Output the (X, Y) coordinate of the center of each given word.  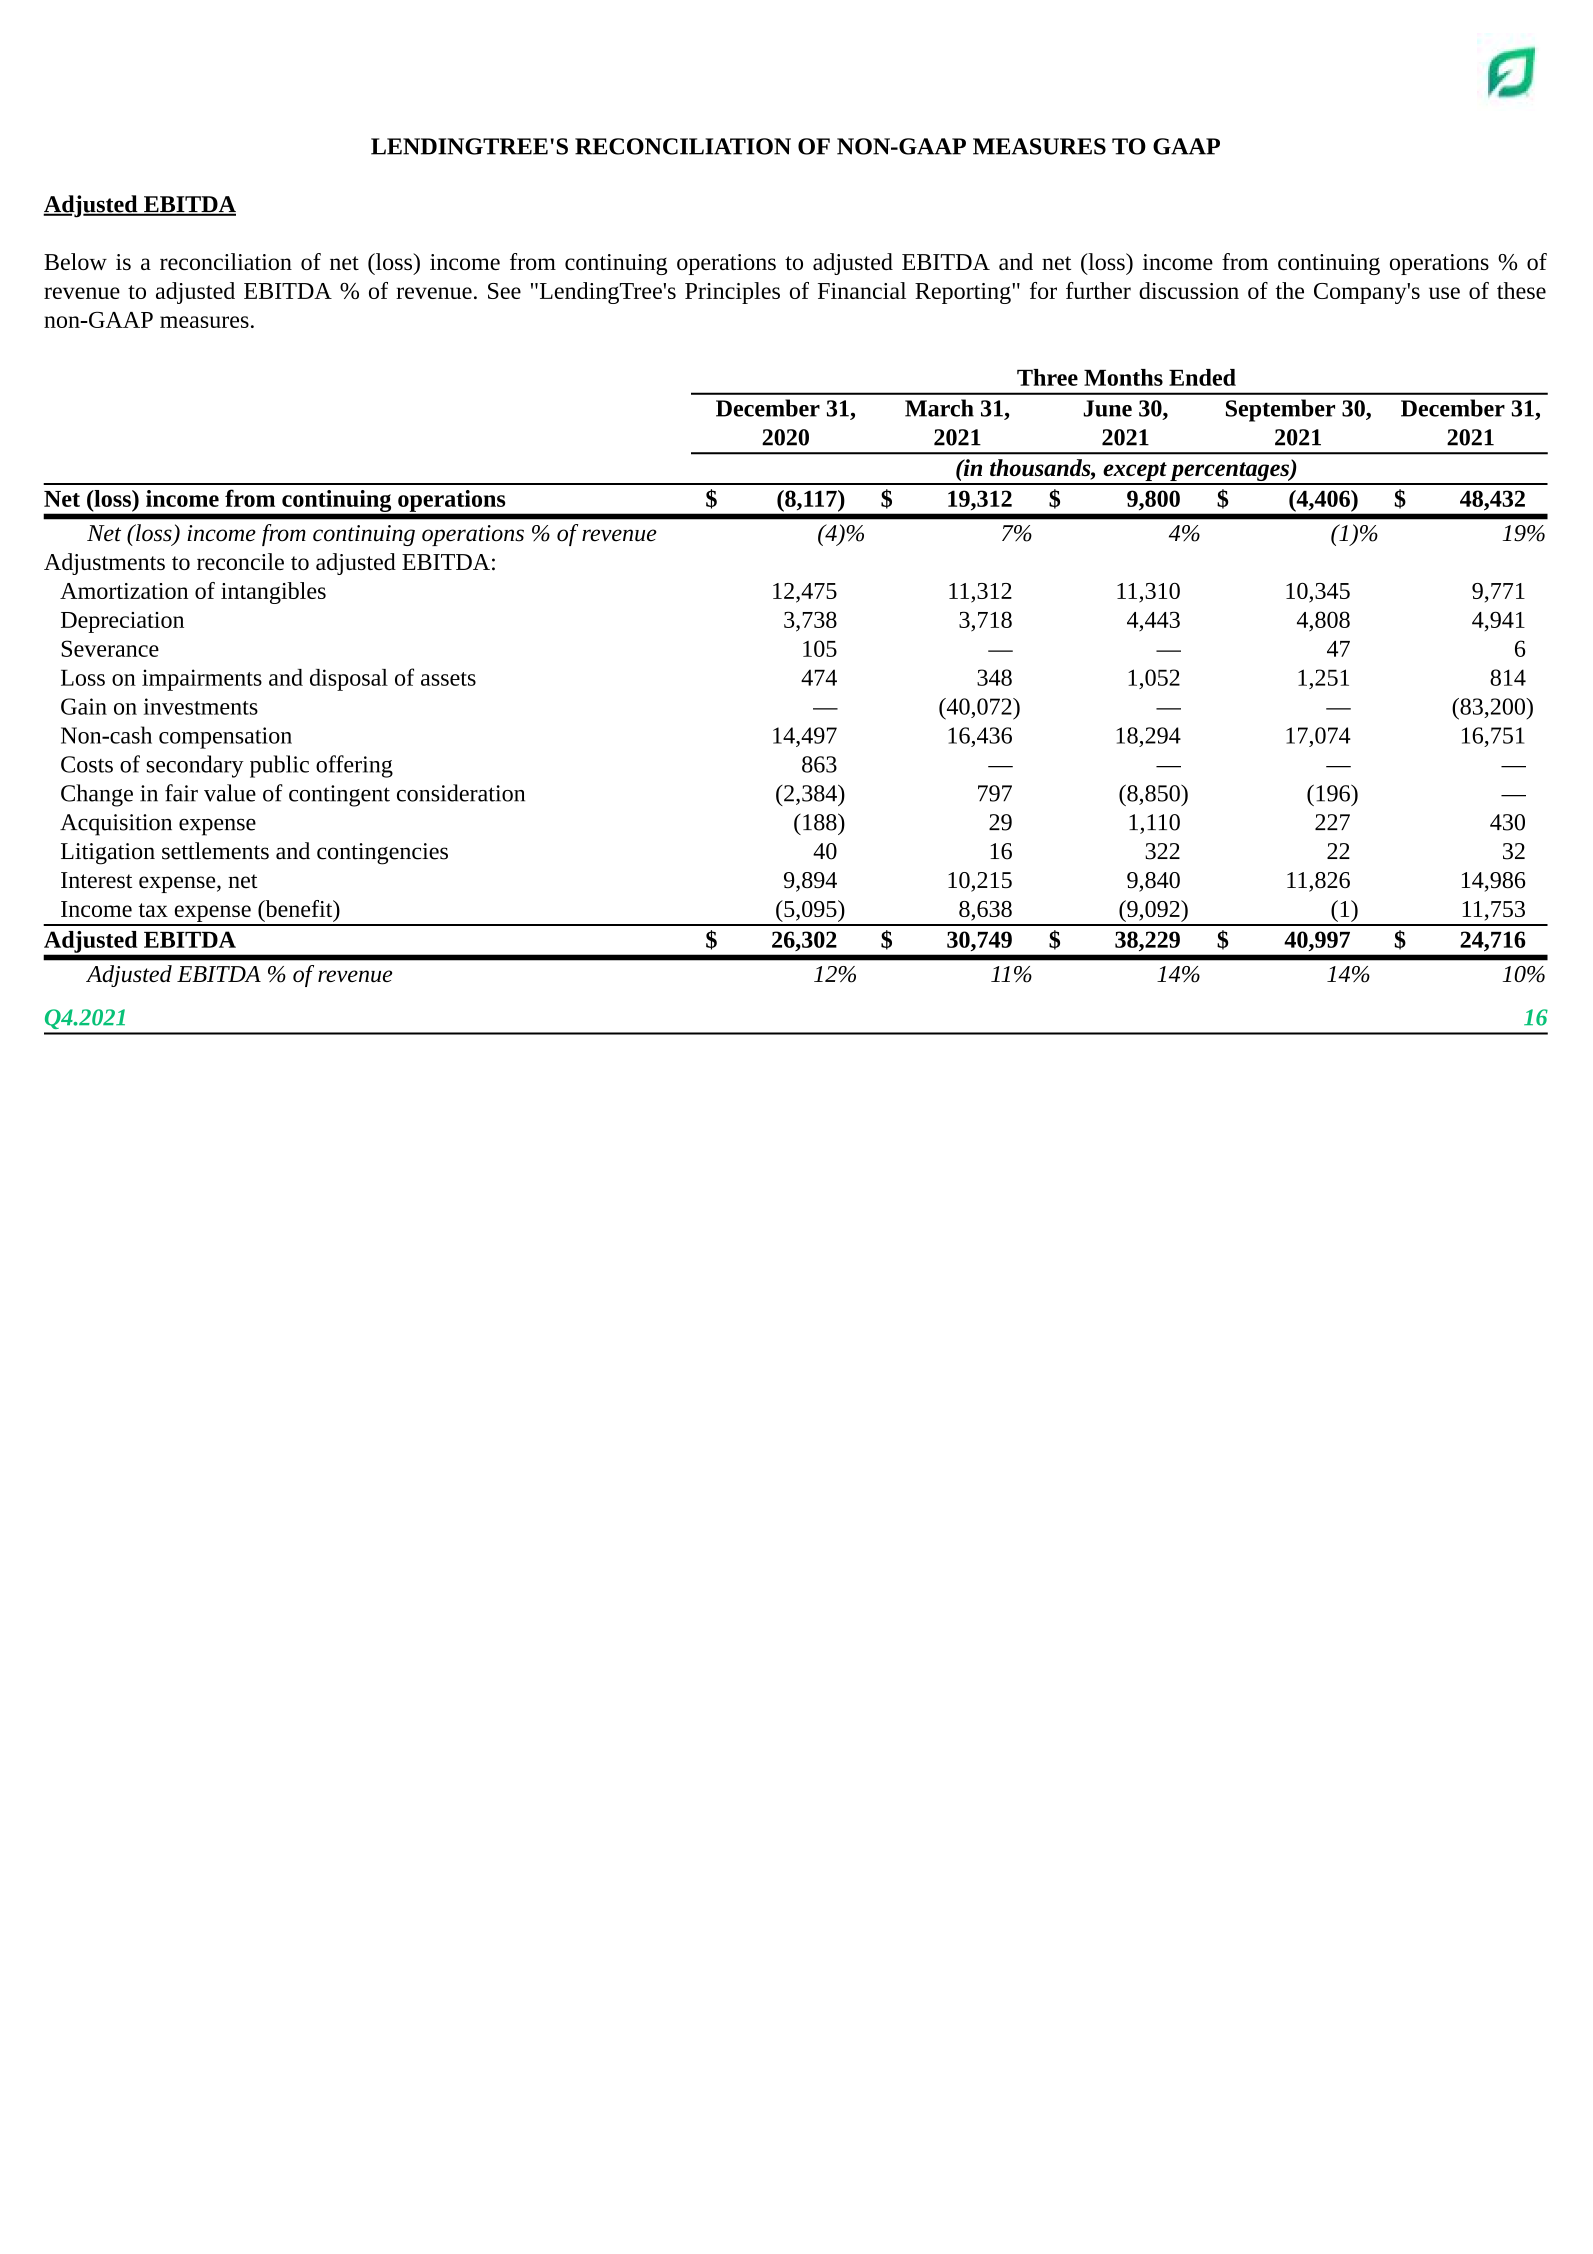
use (1444, 293)
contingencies (382, 854)
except (1135, 473)
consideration (461, 793)
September (1280, 410)
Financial (862, 290)
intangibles (273, 593)
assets (448, 679)
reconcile (240, 561)
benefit (299, 908)
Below (75, 261)
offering (354, 766)
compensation (225, 738)
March (939, 408)
